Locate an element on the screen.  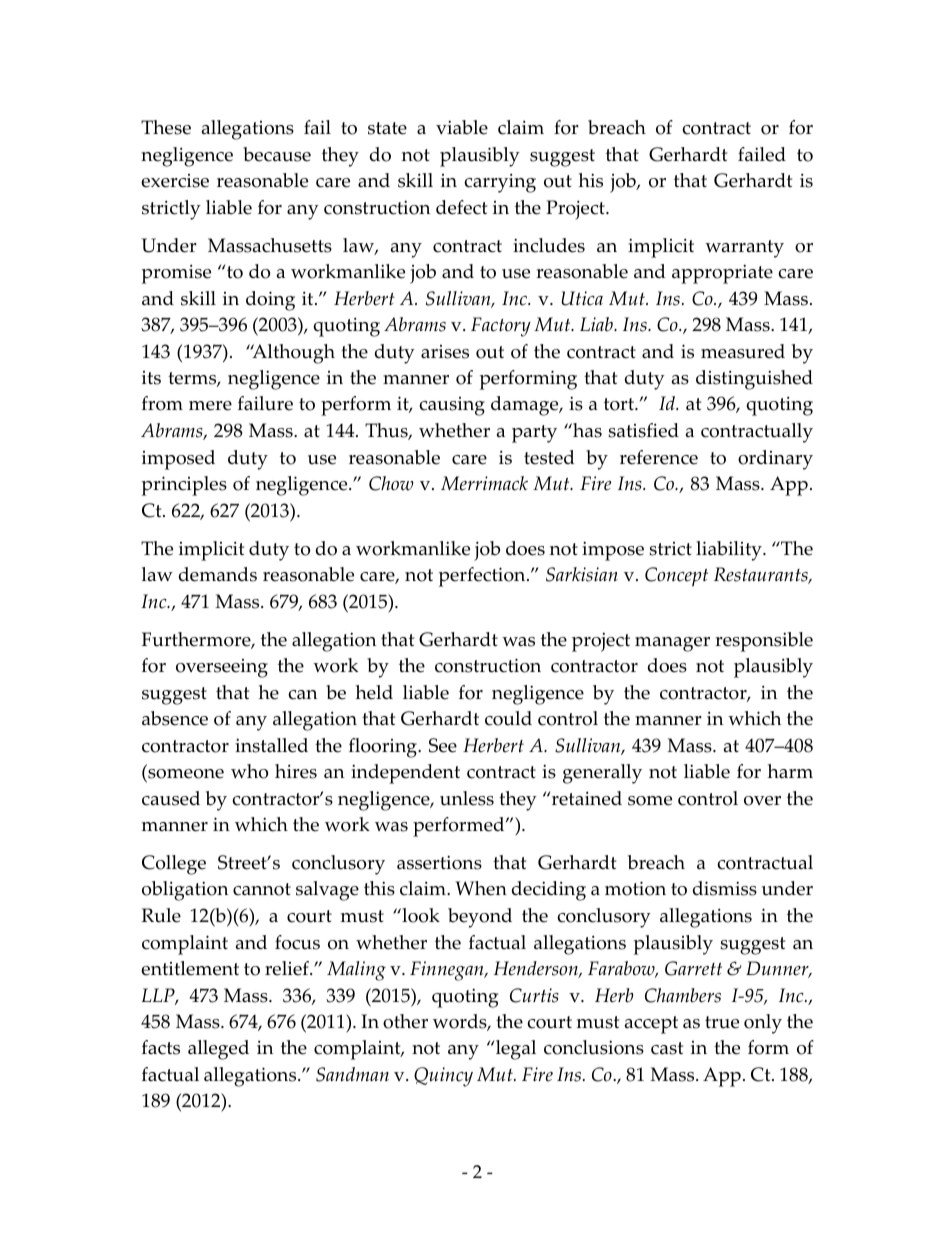
warranty is located at coordinates (744, 249).
